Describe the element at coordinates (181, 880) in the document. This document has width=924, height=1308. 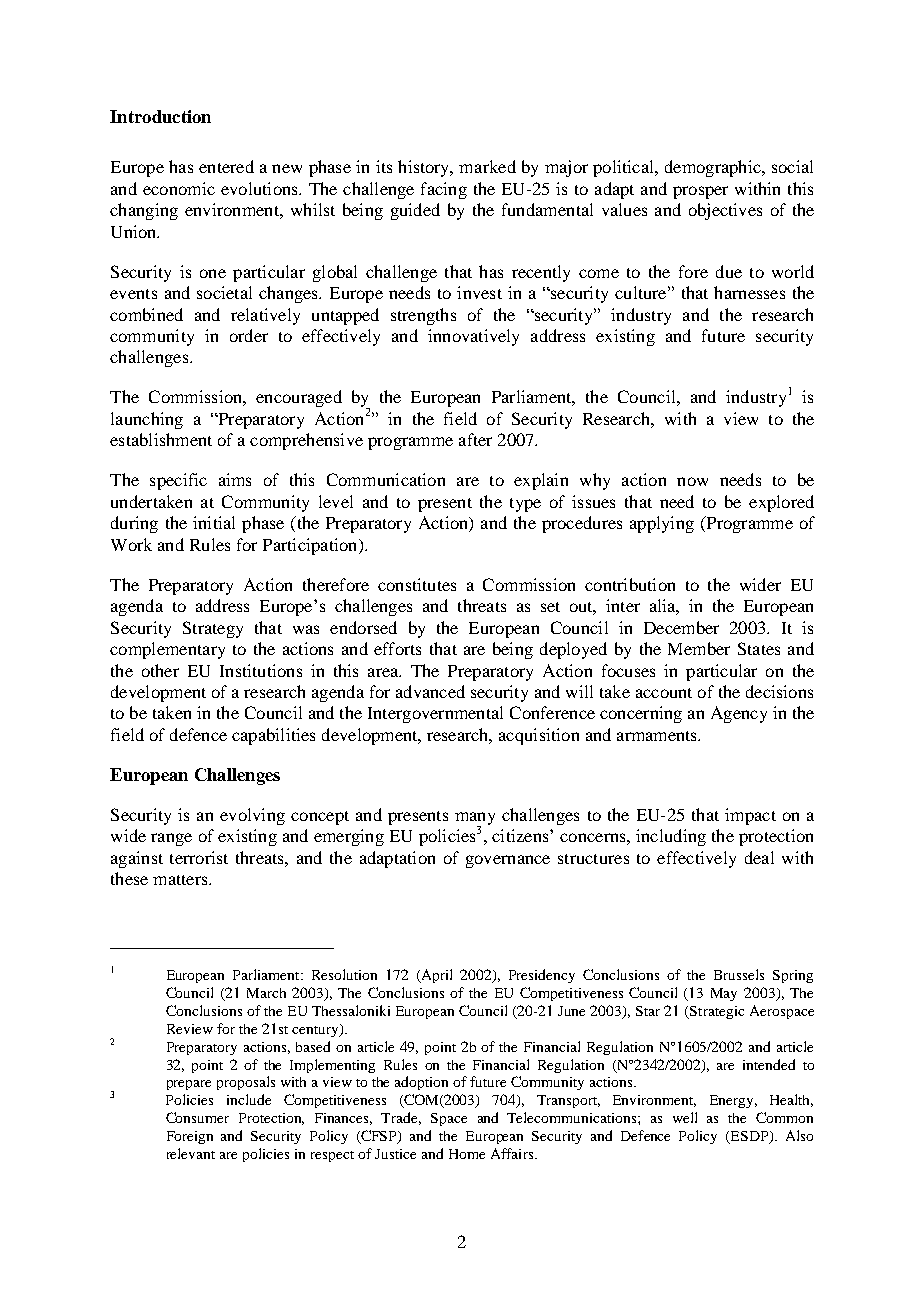
I see `matters` at that location.
